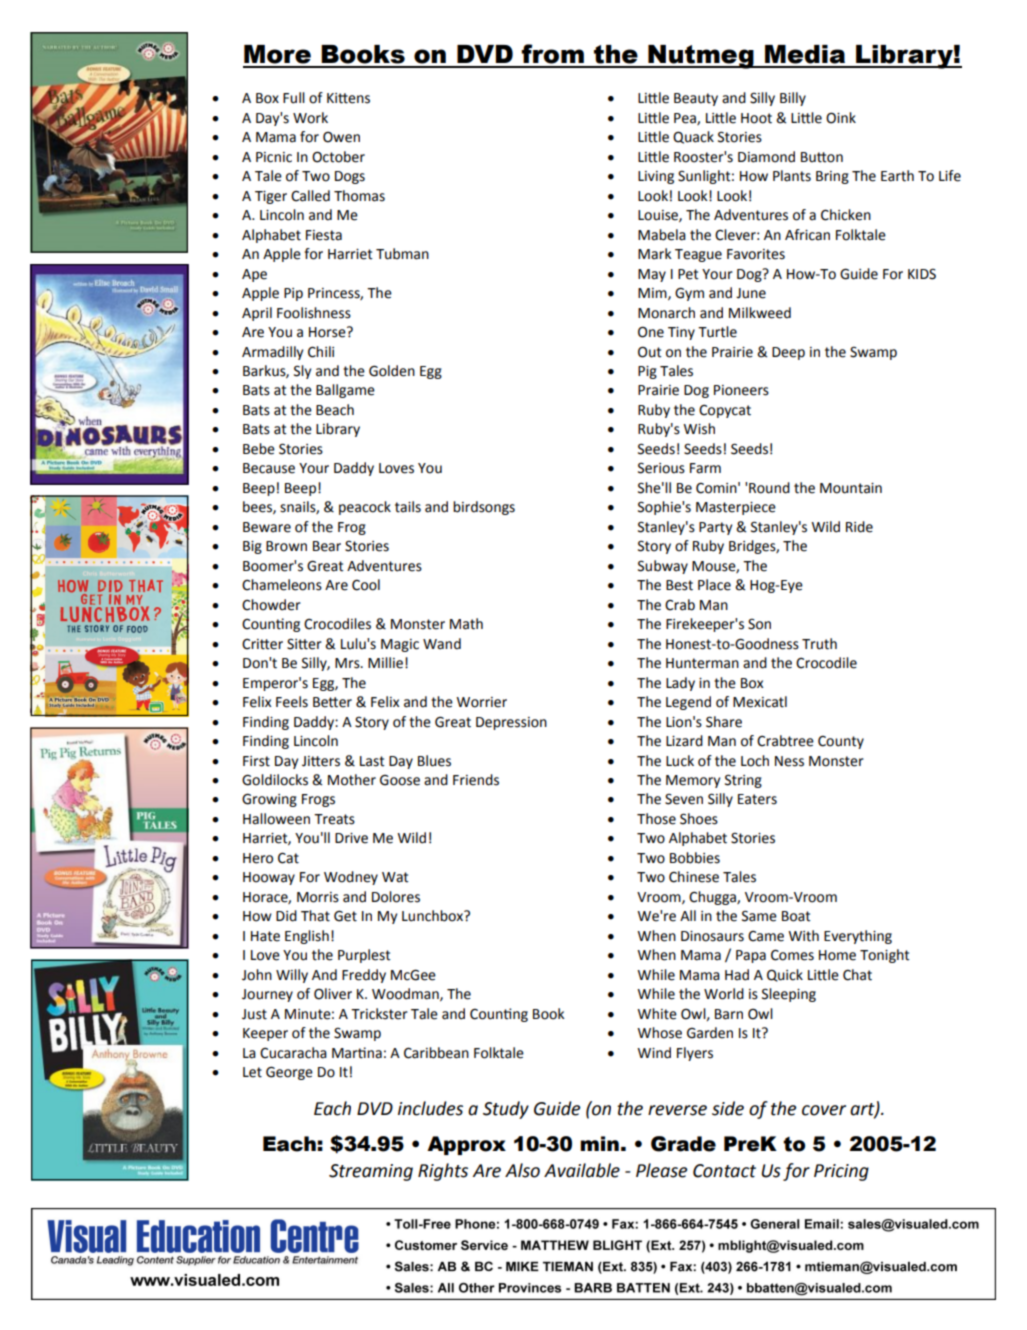  What do you see at coordinates (757, 799) in the screenshot?
I see `Eaters` at bounding box center [757, 799].
